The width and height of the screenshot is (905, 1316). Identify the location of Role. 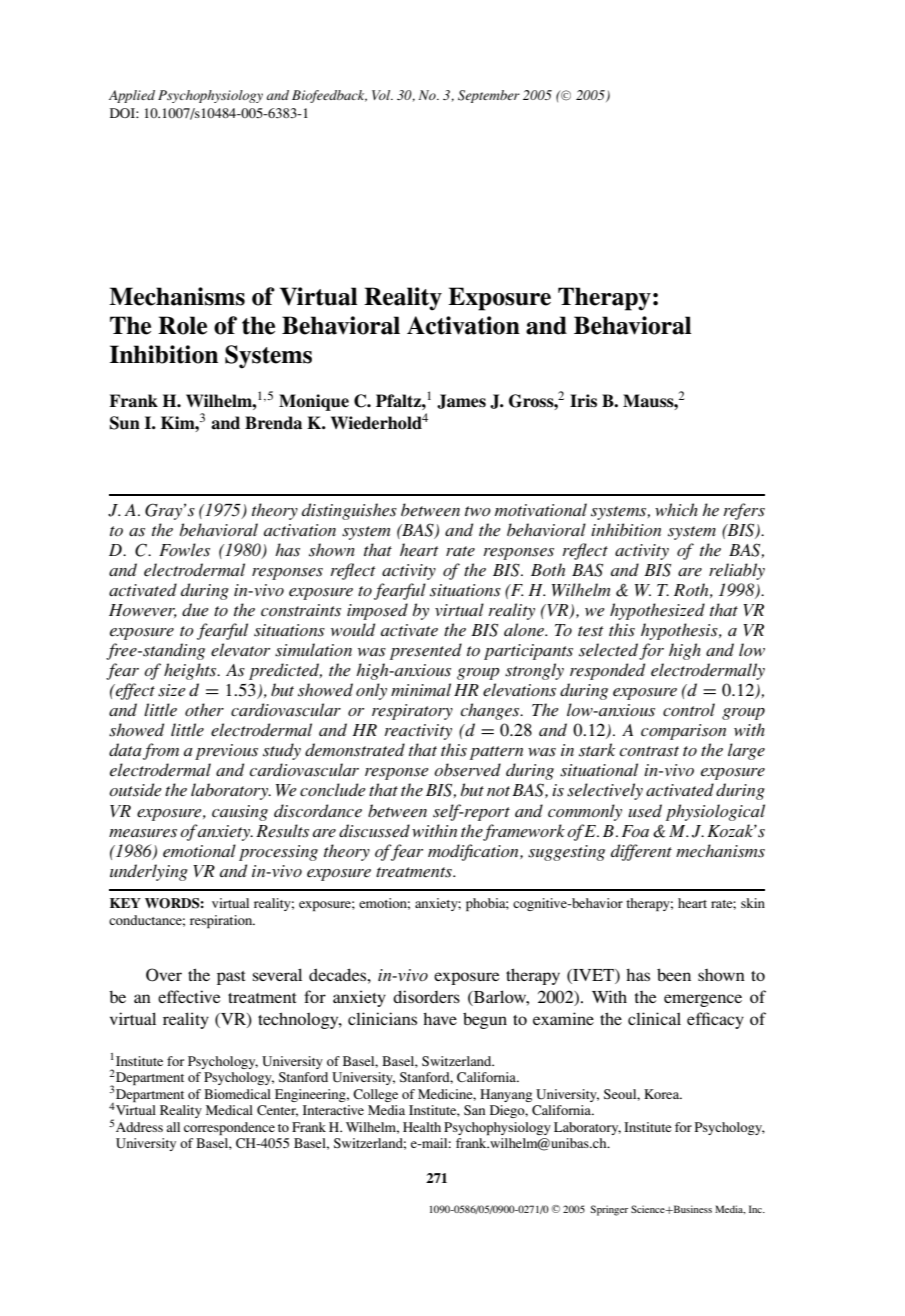
(182, 325).
